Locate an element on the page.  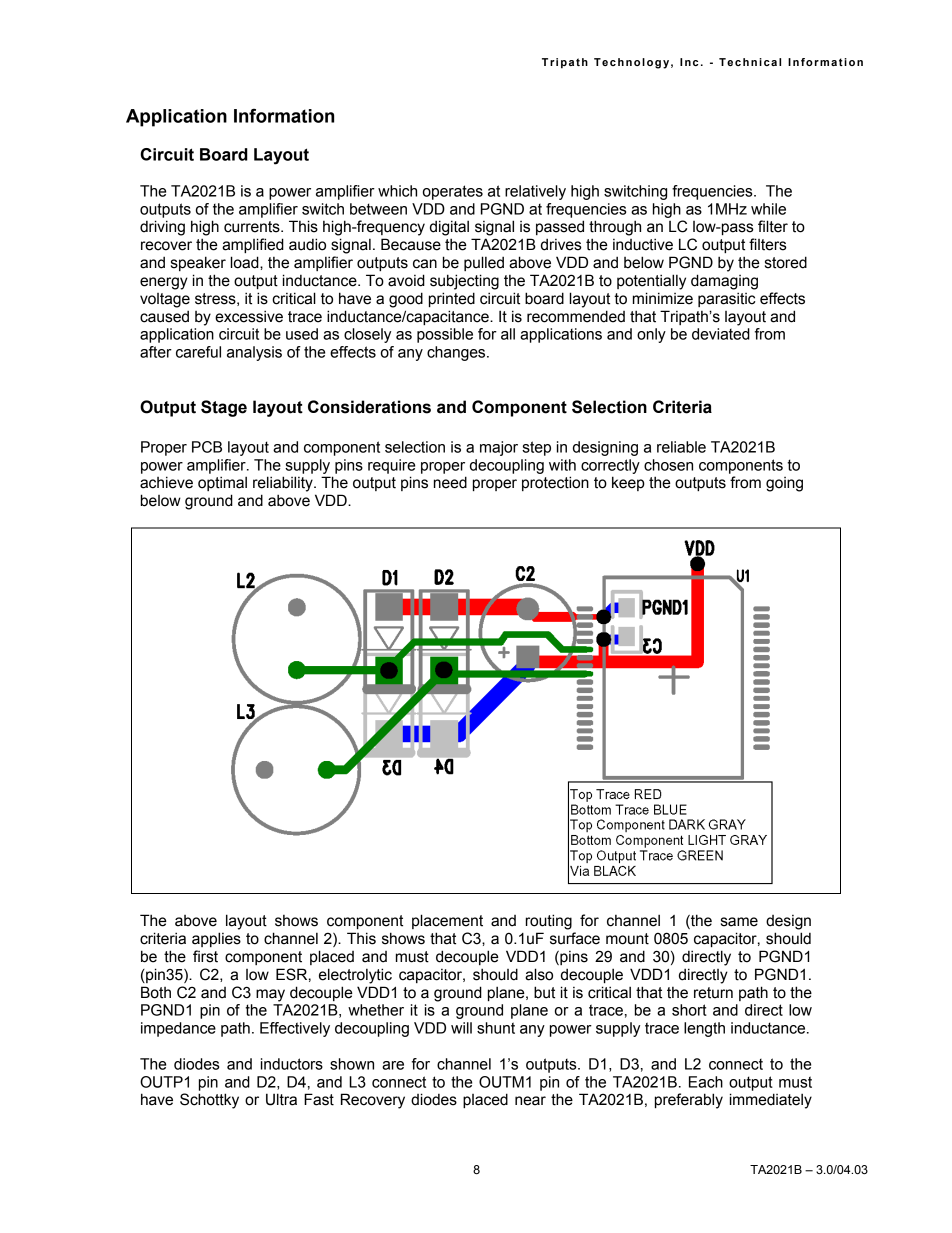
chosen is located at coordinates (668, 465).
